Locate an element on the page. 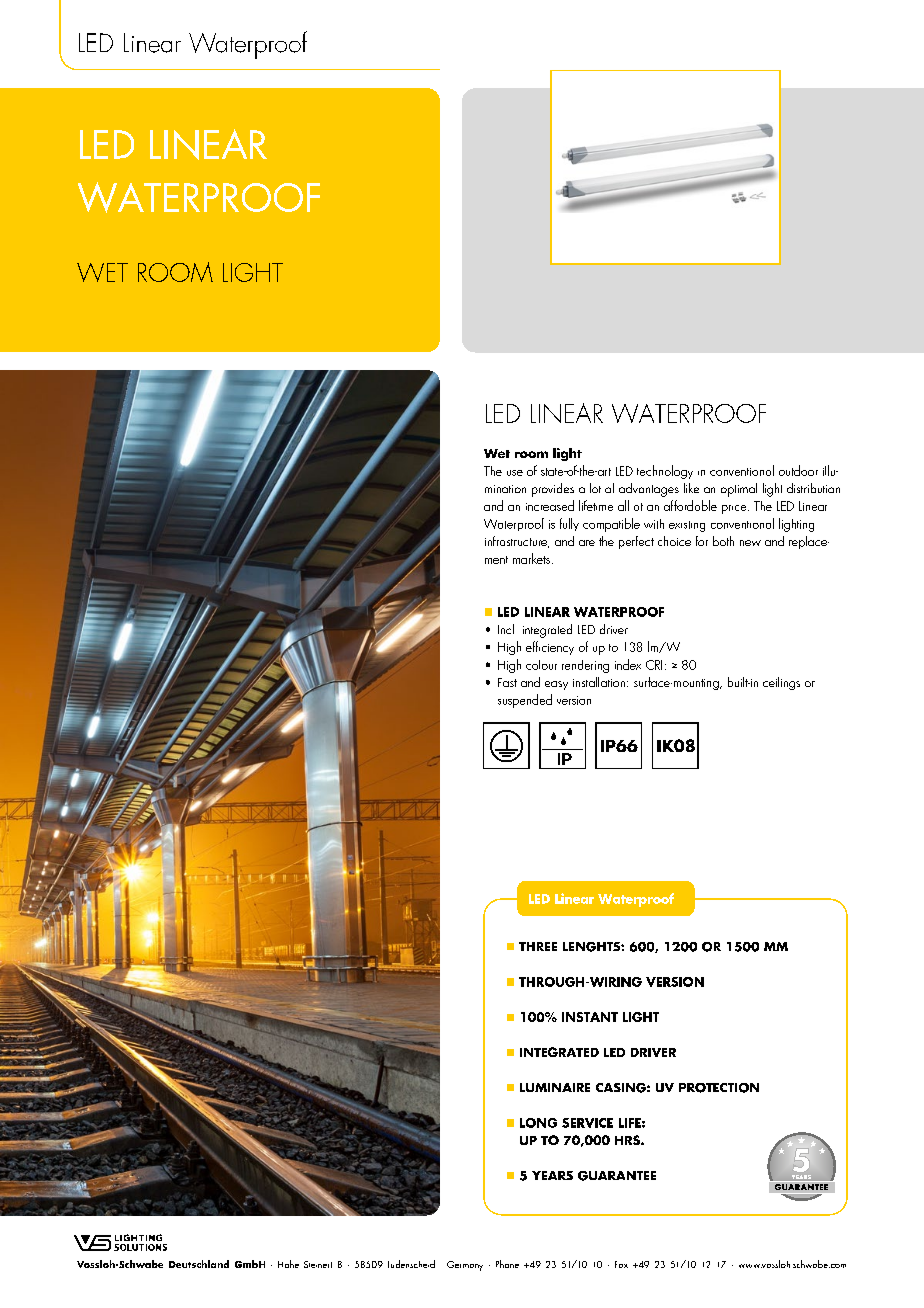 The width and height of the image is (924, 1308). THREE is located at coordinates (538, 946).
